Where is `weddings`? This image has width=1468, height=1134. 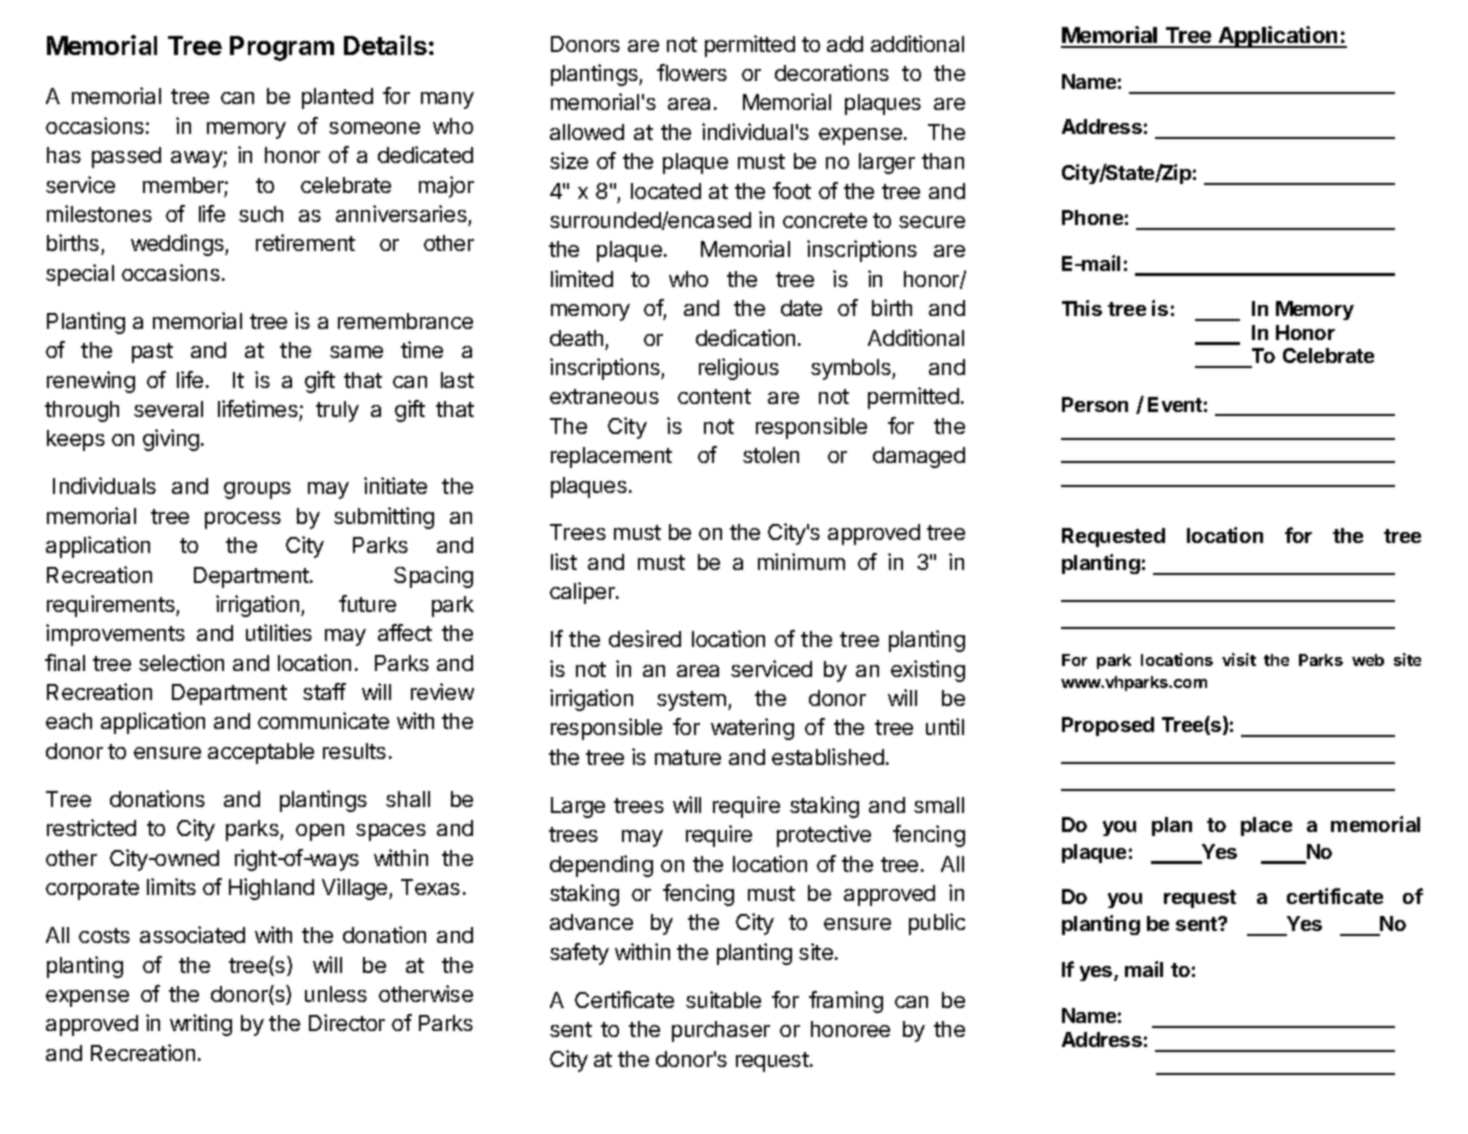 weddings is located at coordinates (178, 245).
